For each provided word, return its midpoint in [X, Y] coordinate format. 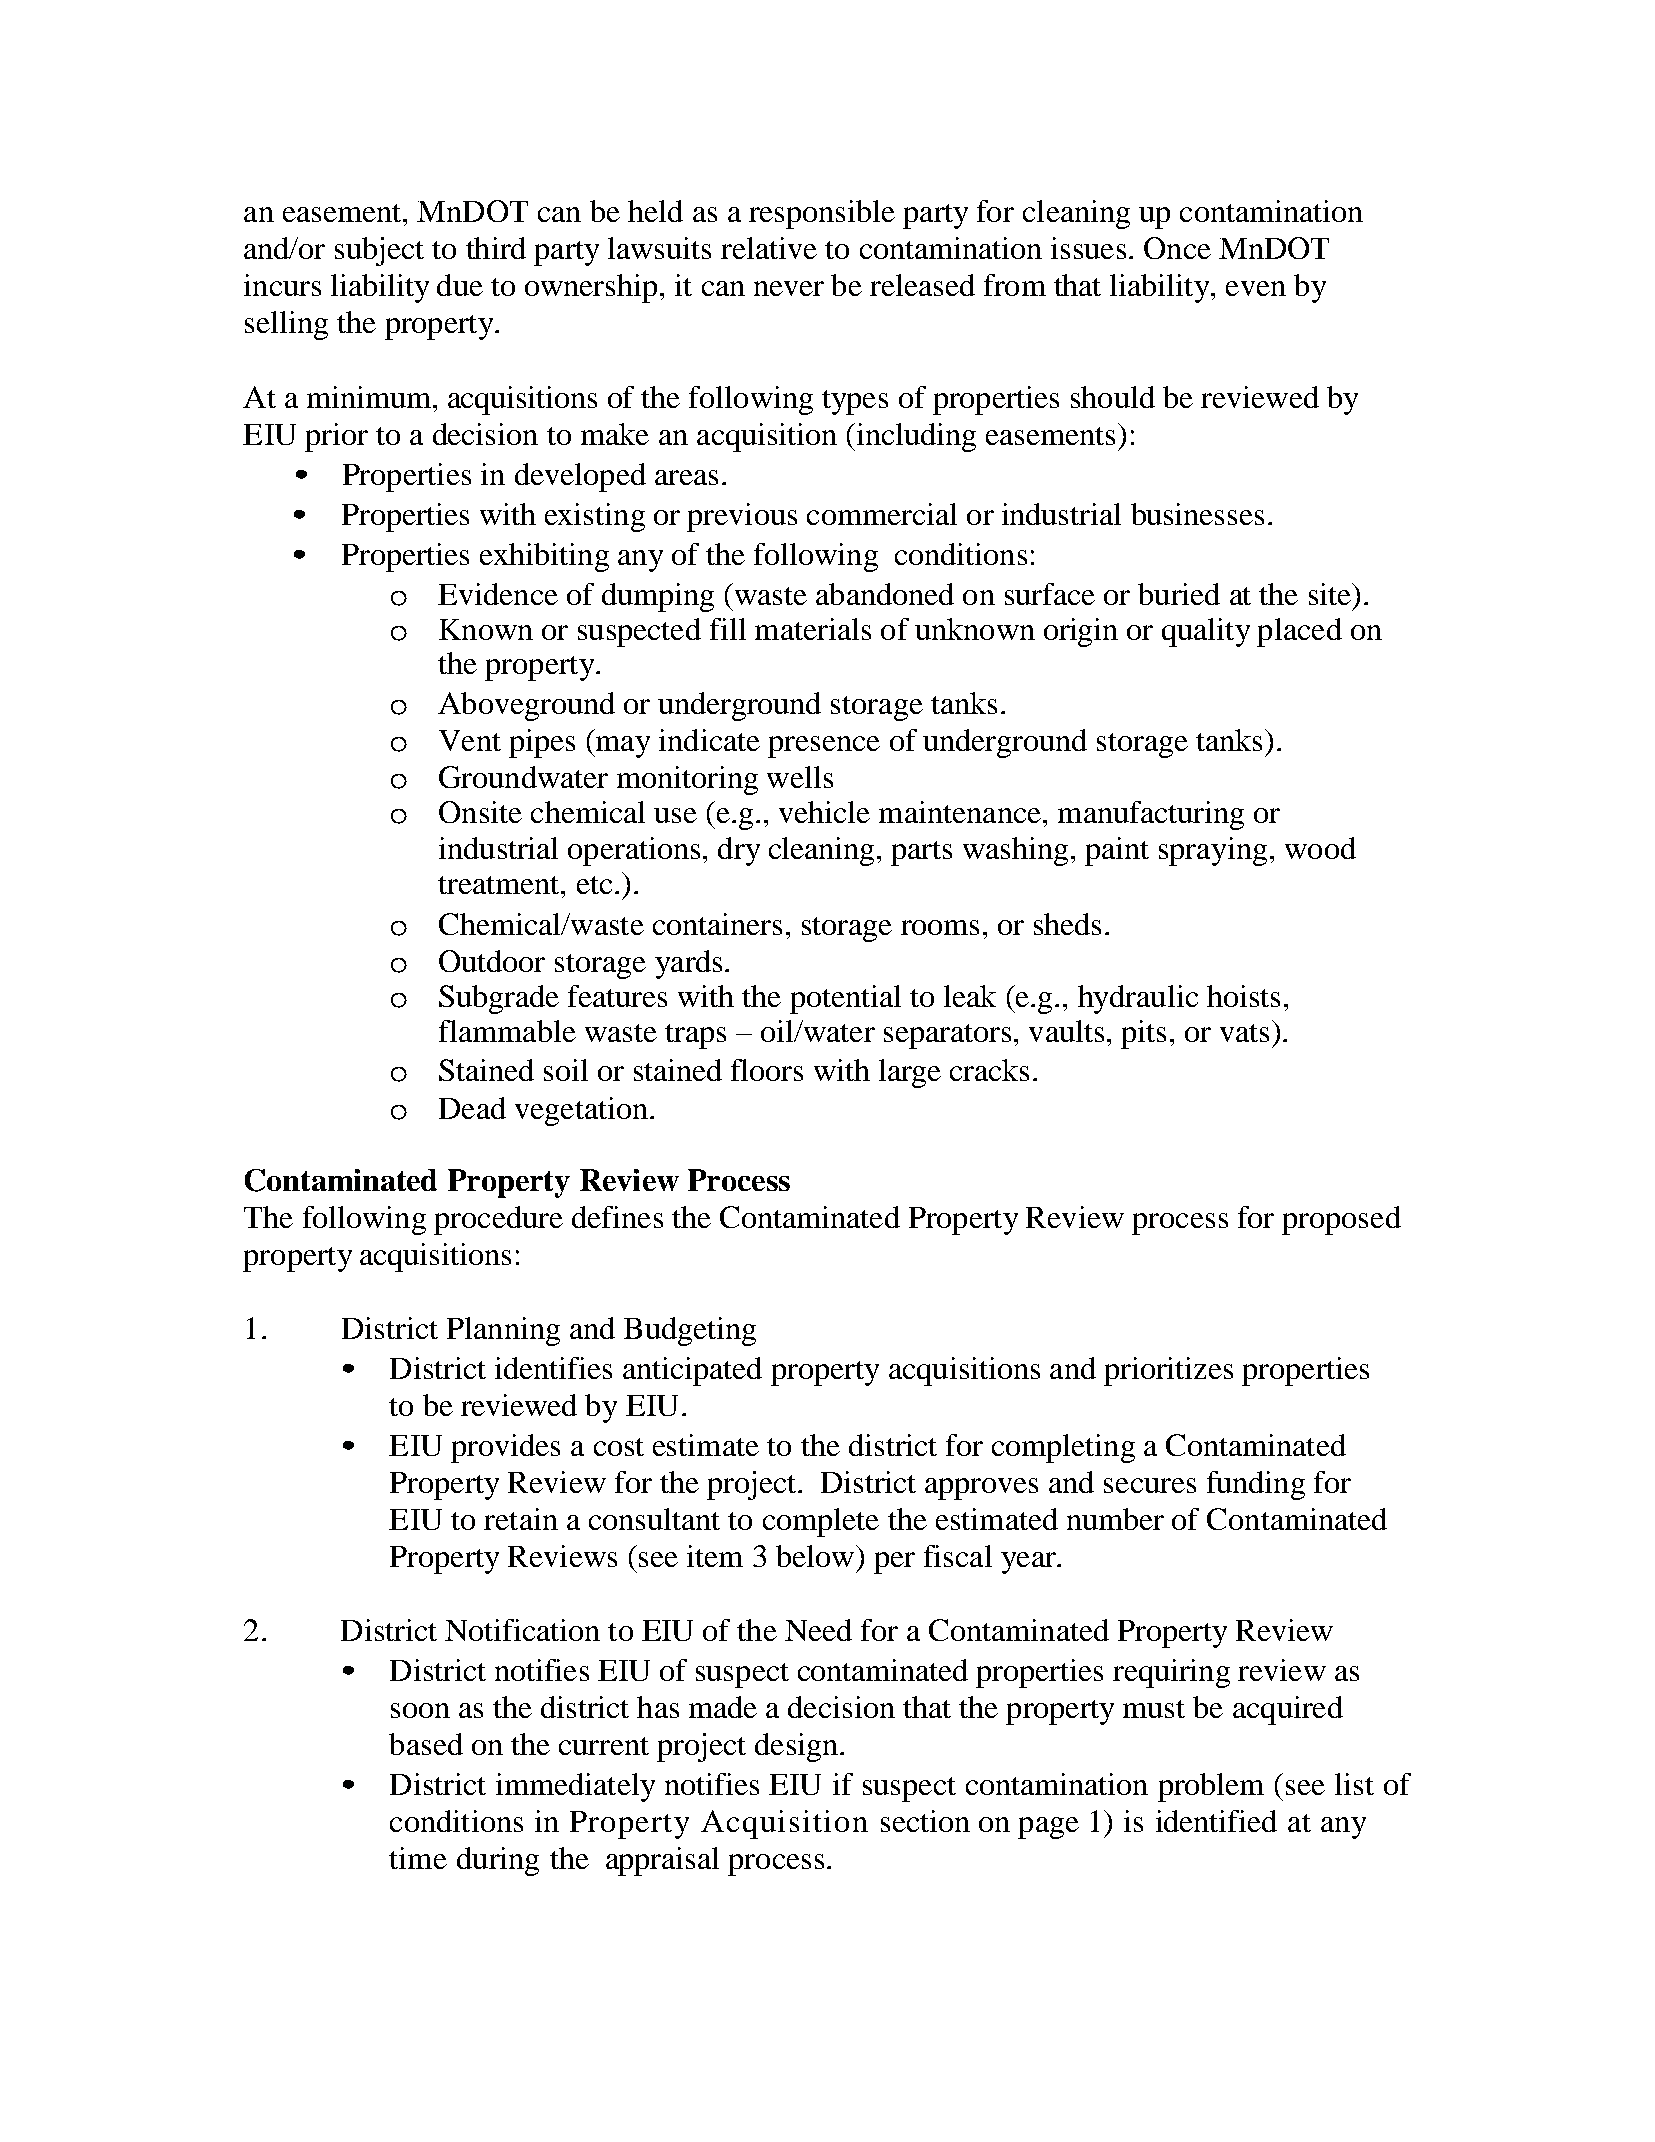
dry [739, 851]
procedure [498, 1220]
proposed [1341, 1220]
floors [767, 1070]
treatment [500, 885]
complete [821, 1522]
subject [379, 251]
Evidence [498, 594]
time [418, 1858]
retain [521, 1519]
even [1256, 288]
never [789, 288]
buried [1179, 594]
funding [1256, 1485]
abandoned [885, 594]
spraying [1213, 851]
